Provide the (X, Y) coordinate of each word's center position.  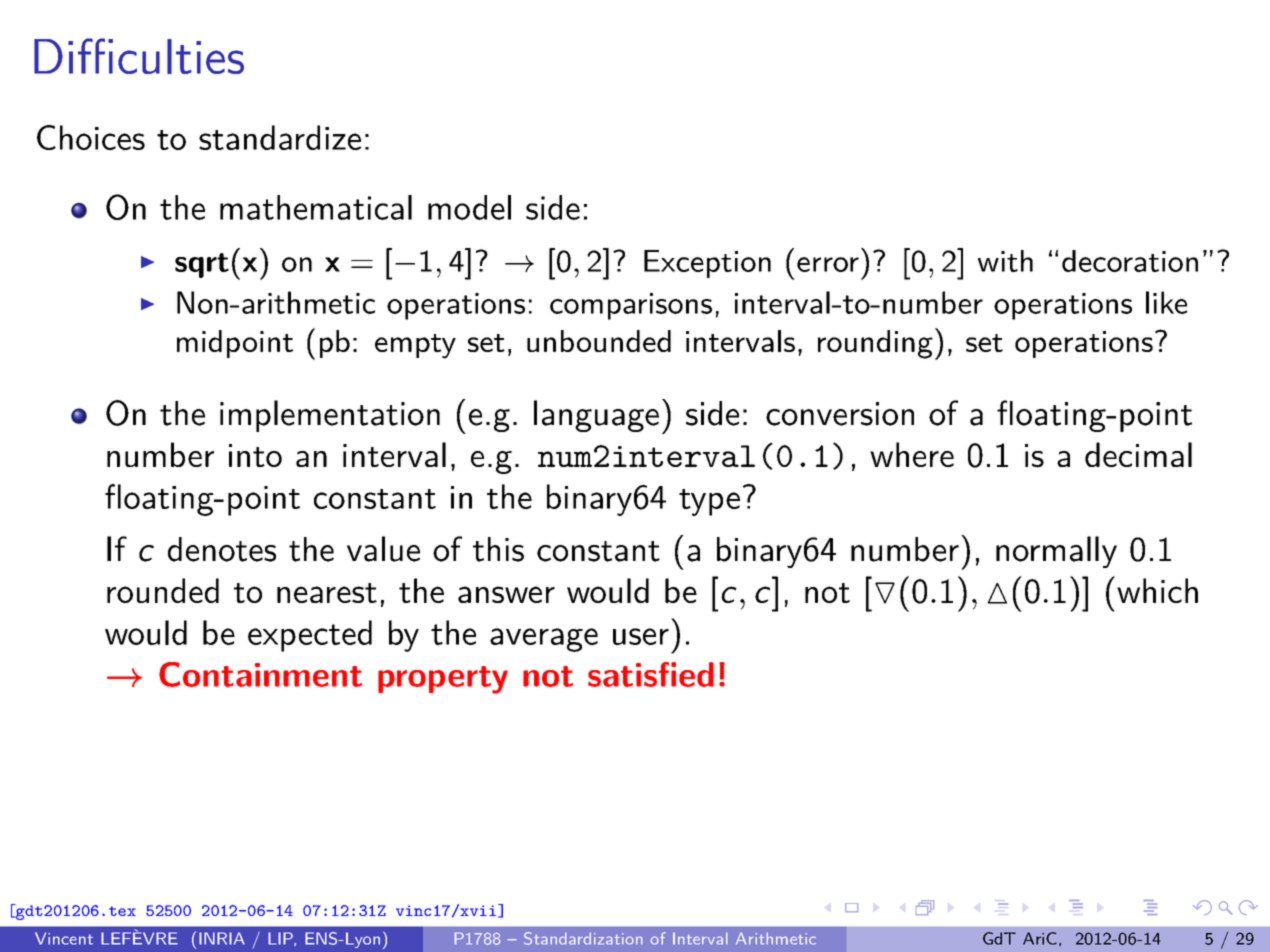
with (1005, 261)
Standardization (583, 938)
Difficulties (139, 56)
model (469, 207)
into (255, 455)
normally (1056, 552)
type (709, 502)
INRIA (222, 938)
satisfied (651, 674)
